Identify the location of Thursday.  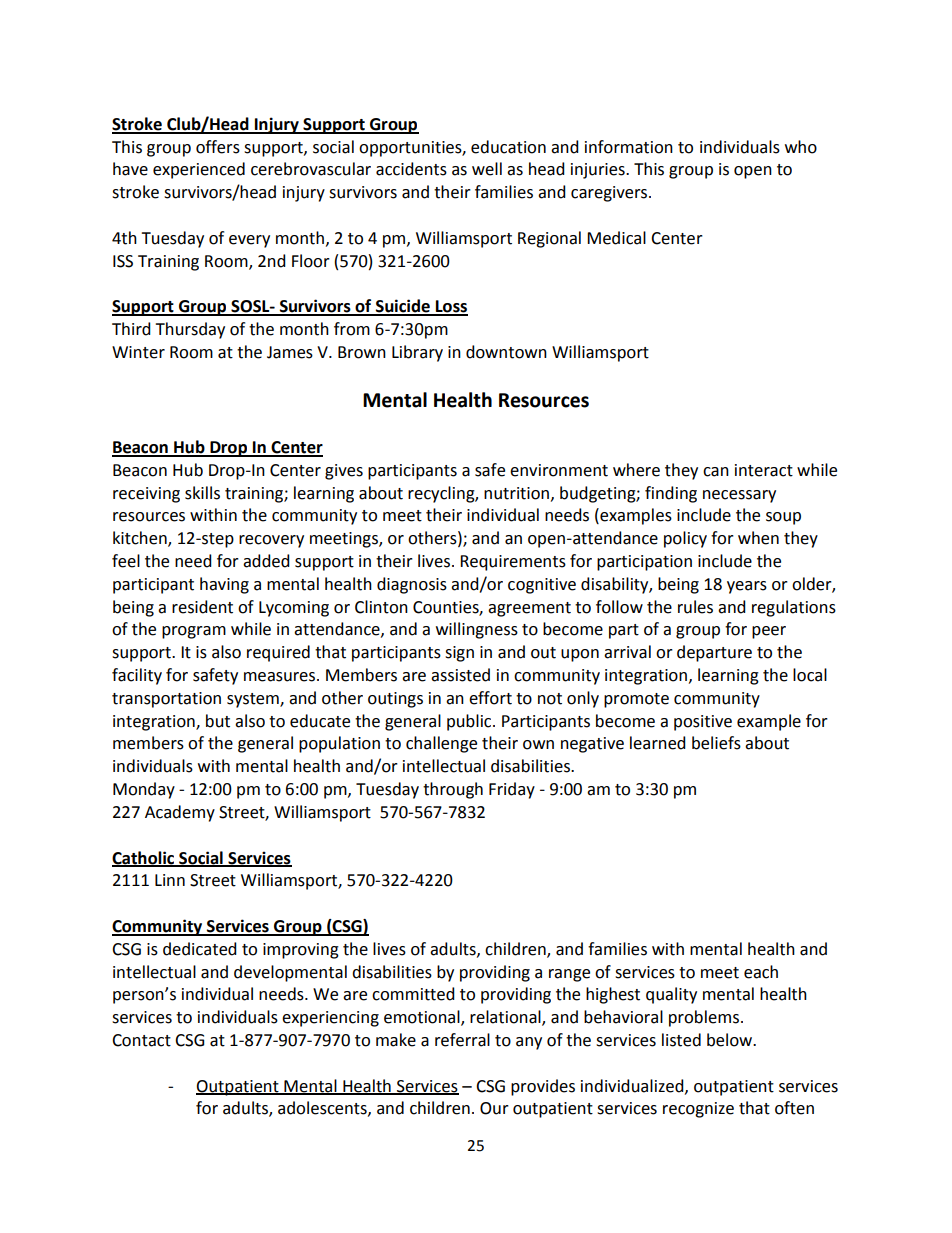
(190, 330).
